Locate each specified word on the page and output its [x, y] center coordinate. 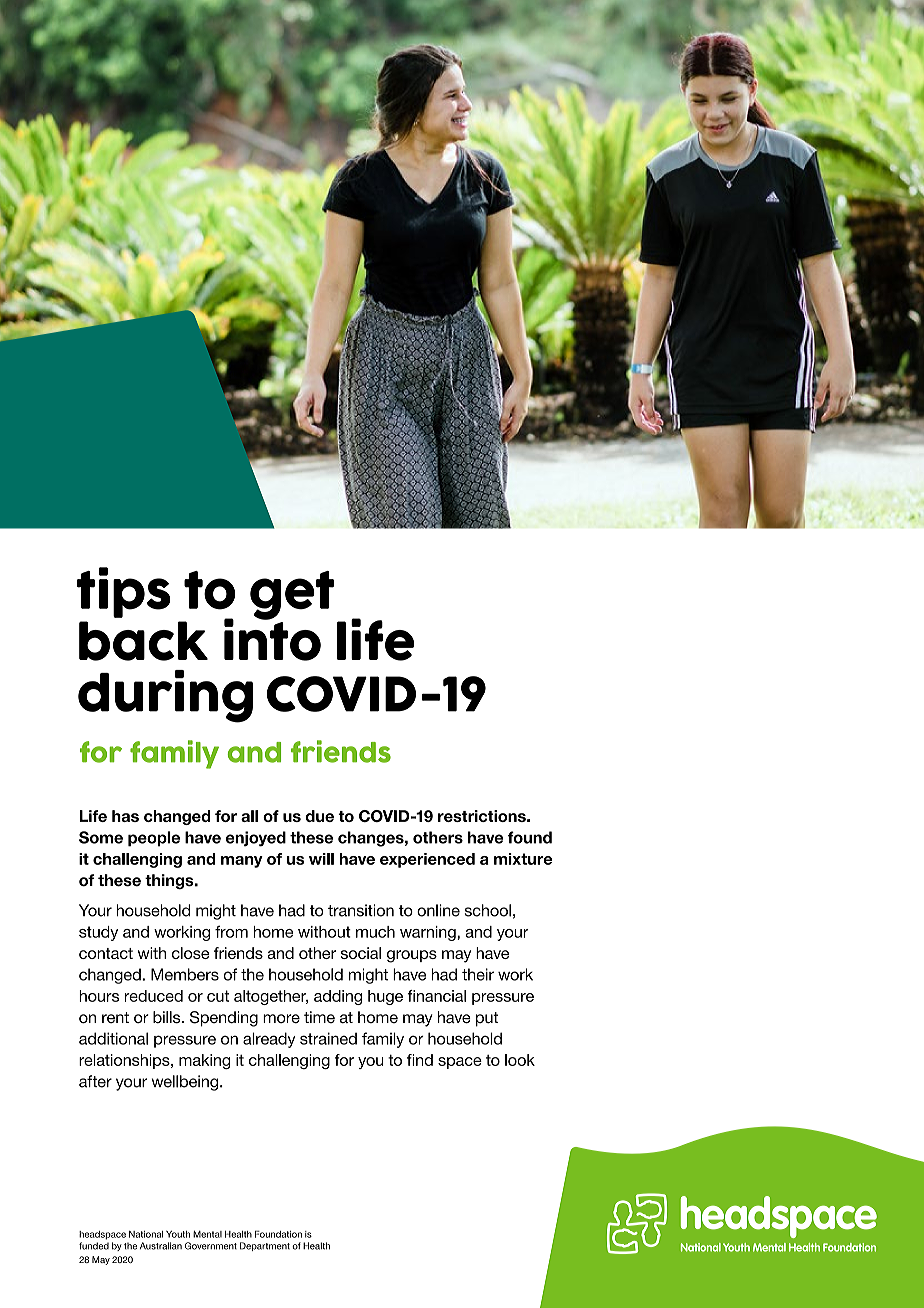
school [488, 910]
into [272, 638]
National [146, 1234]
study [98, 933]
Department [265, 1246]
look [520, 1060]
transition [361, 910]
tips [124, 592]
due [320, 816]
